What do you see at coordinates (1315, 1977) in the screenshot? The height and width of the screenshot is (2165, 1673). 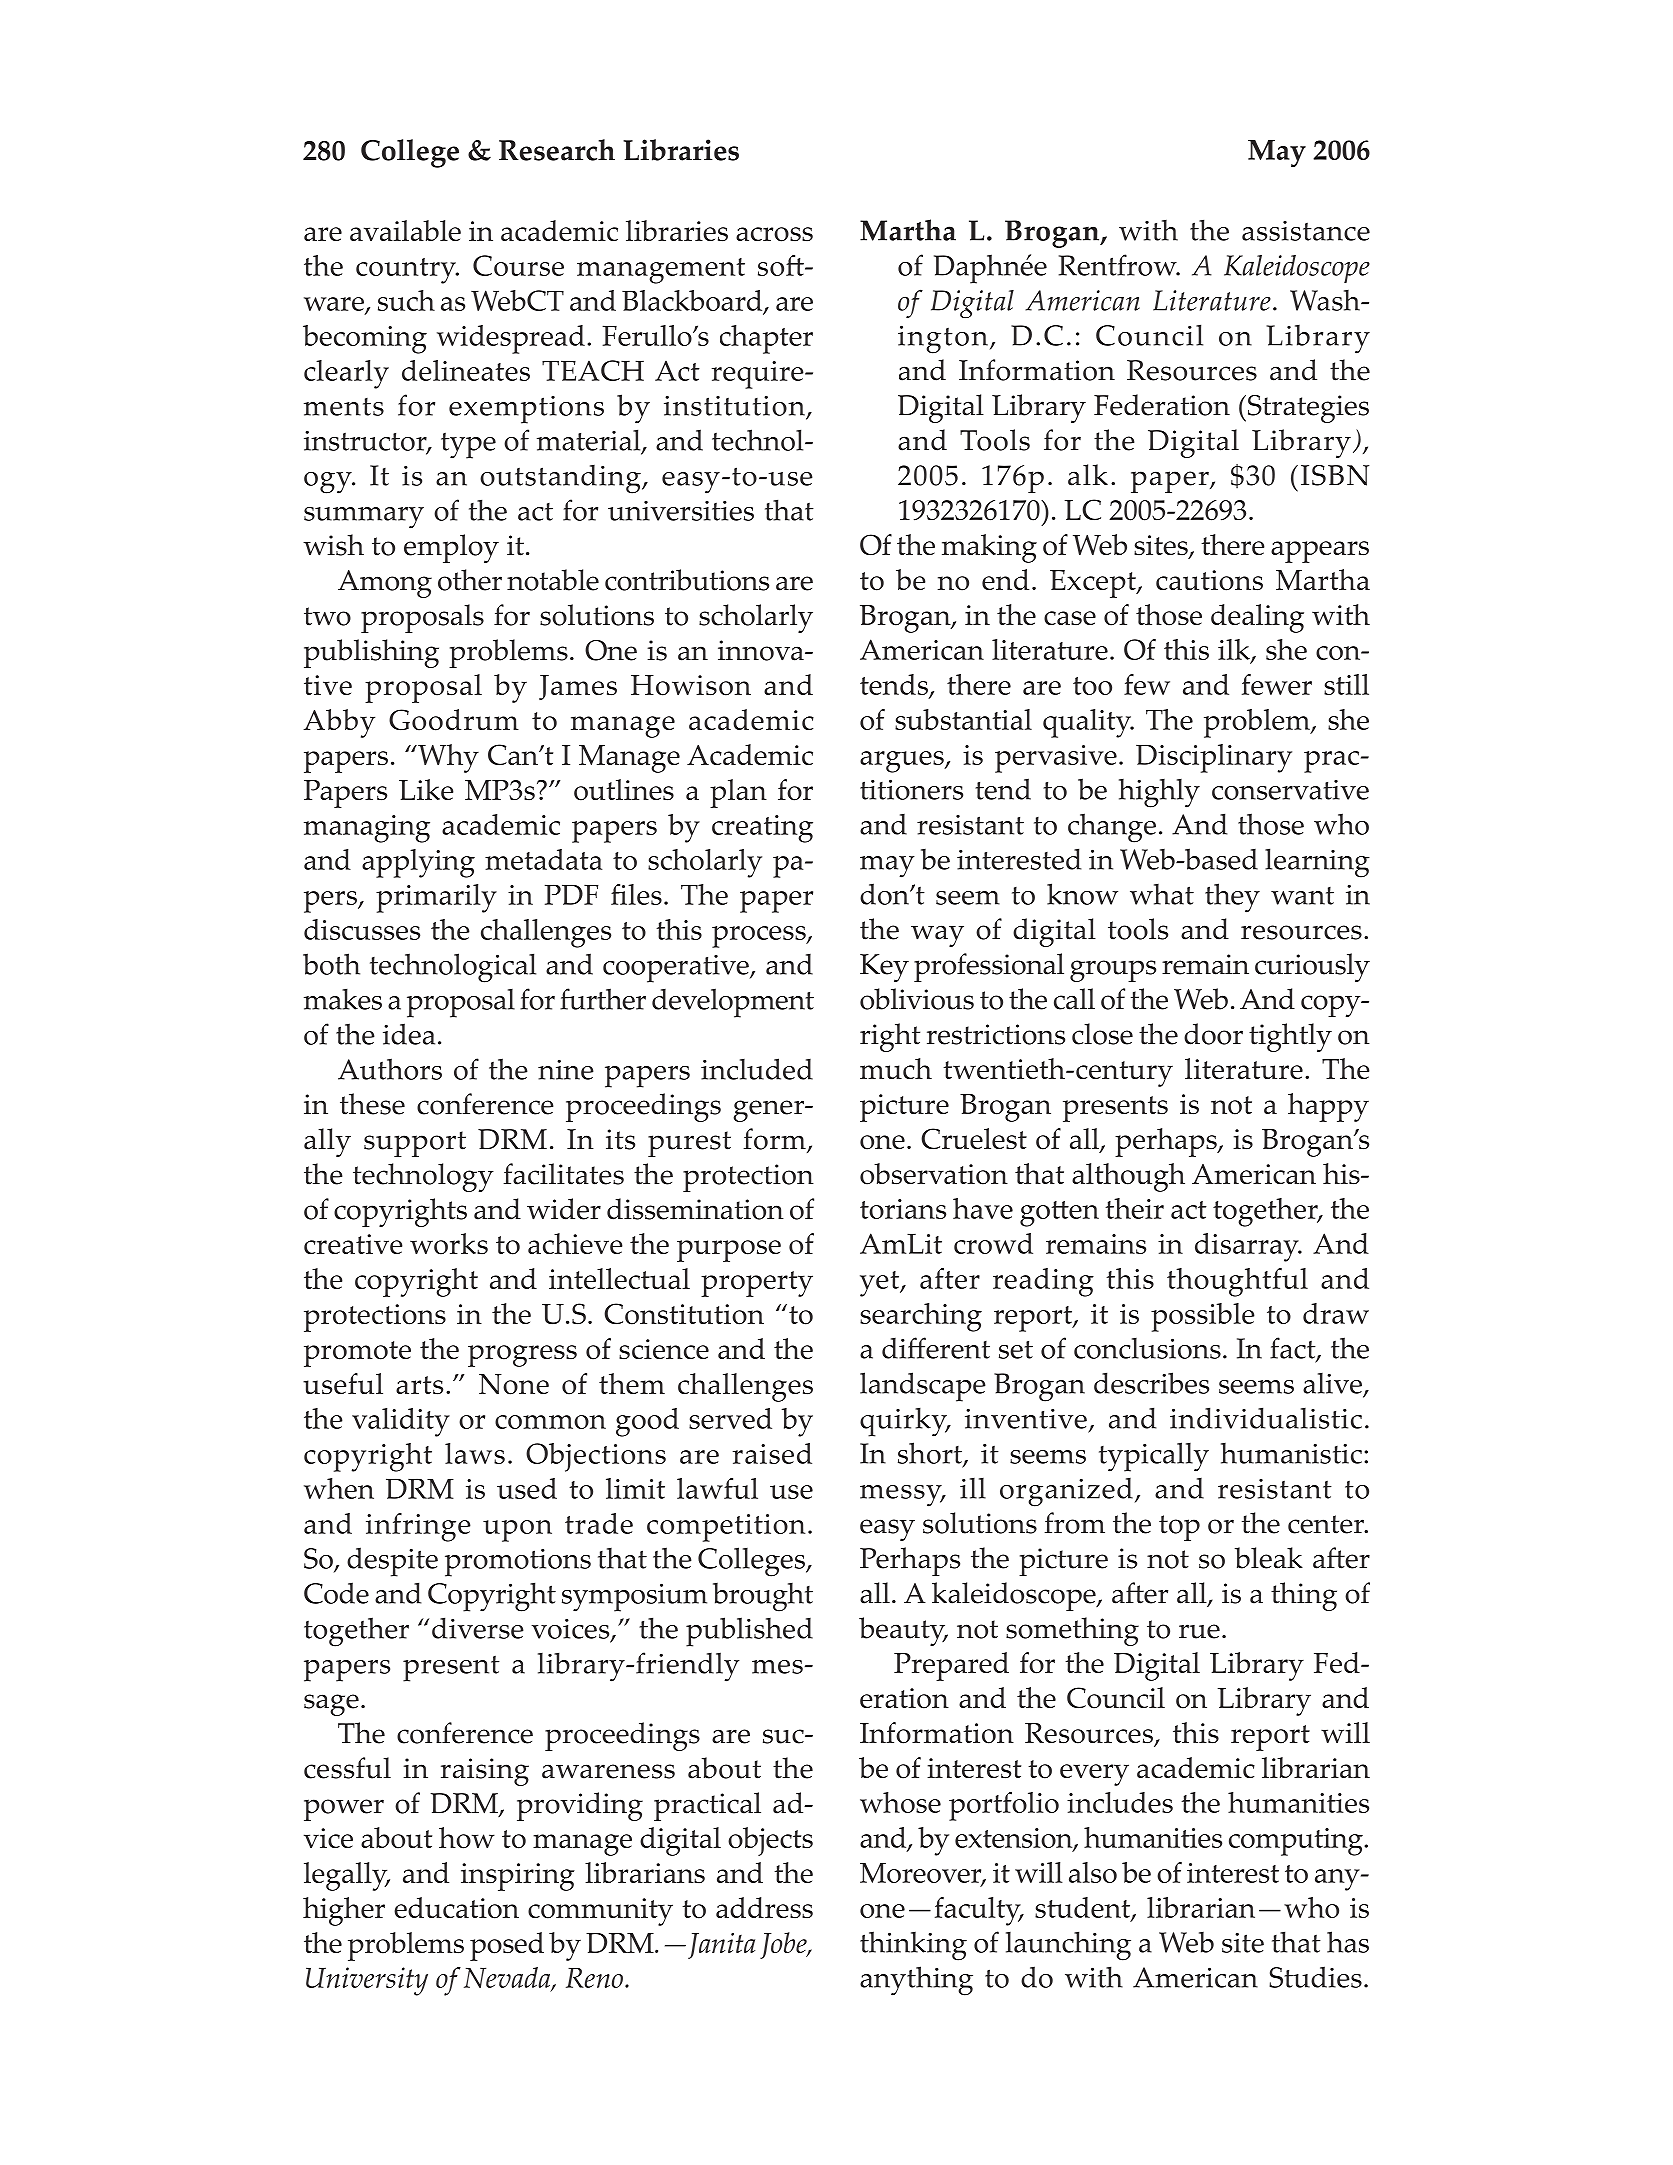 I see `Studies` at bounding box center [1315, 1977].
